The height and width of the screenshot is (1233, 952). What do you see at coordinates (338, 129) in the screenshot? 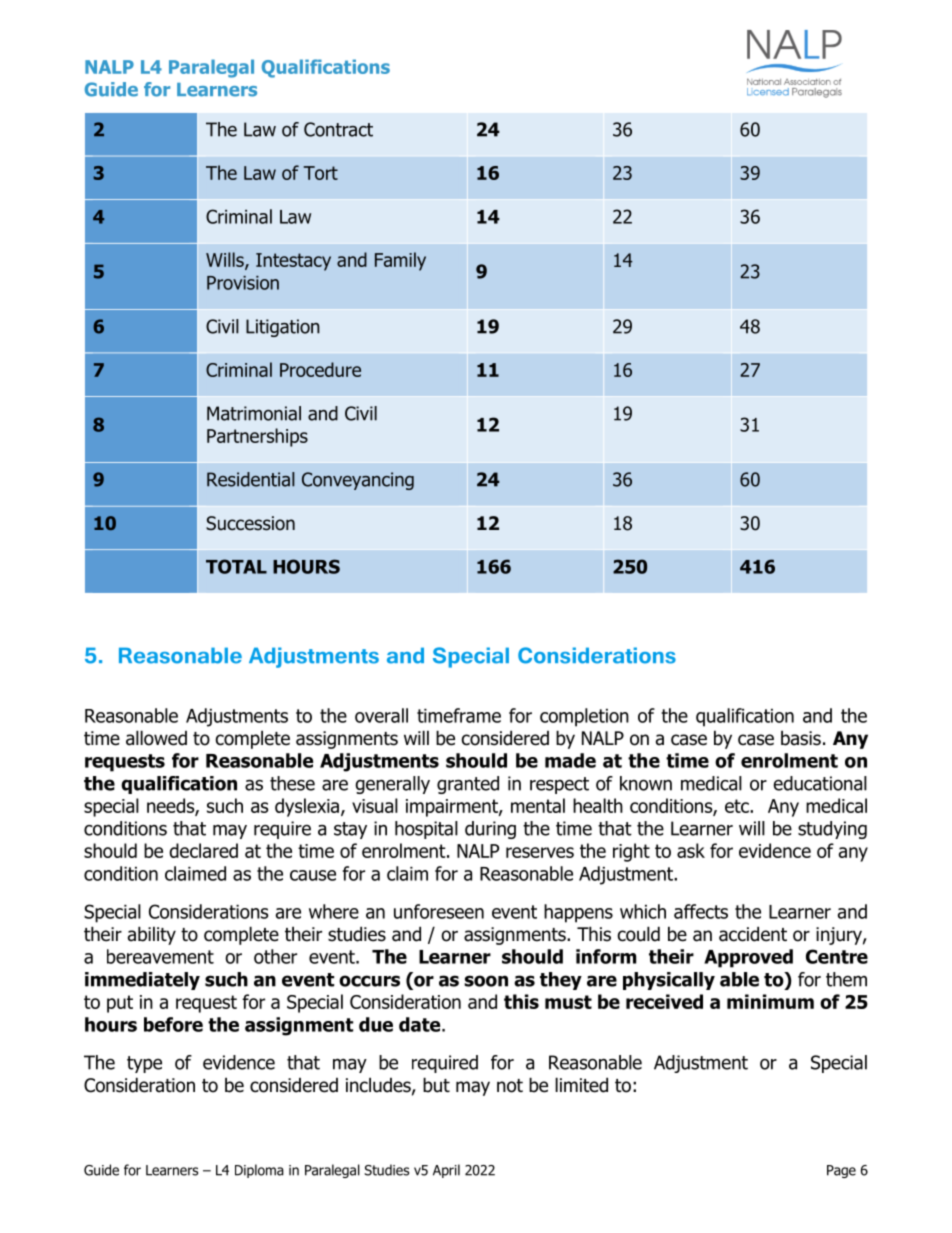
I see `Contract` at bounding box center [338, 129].
